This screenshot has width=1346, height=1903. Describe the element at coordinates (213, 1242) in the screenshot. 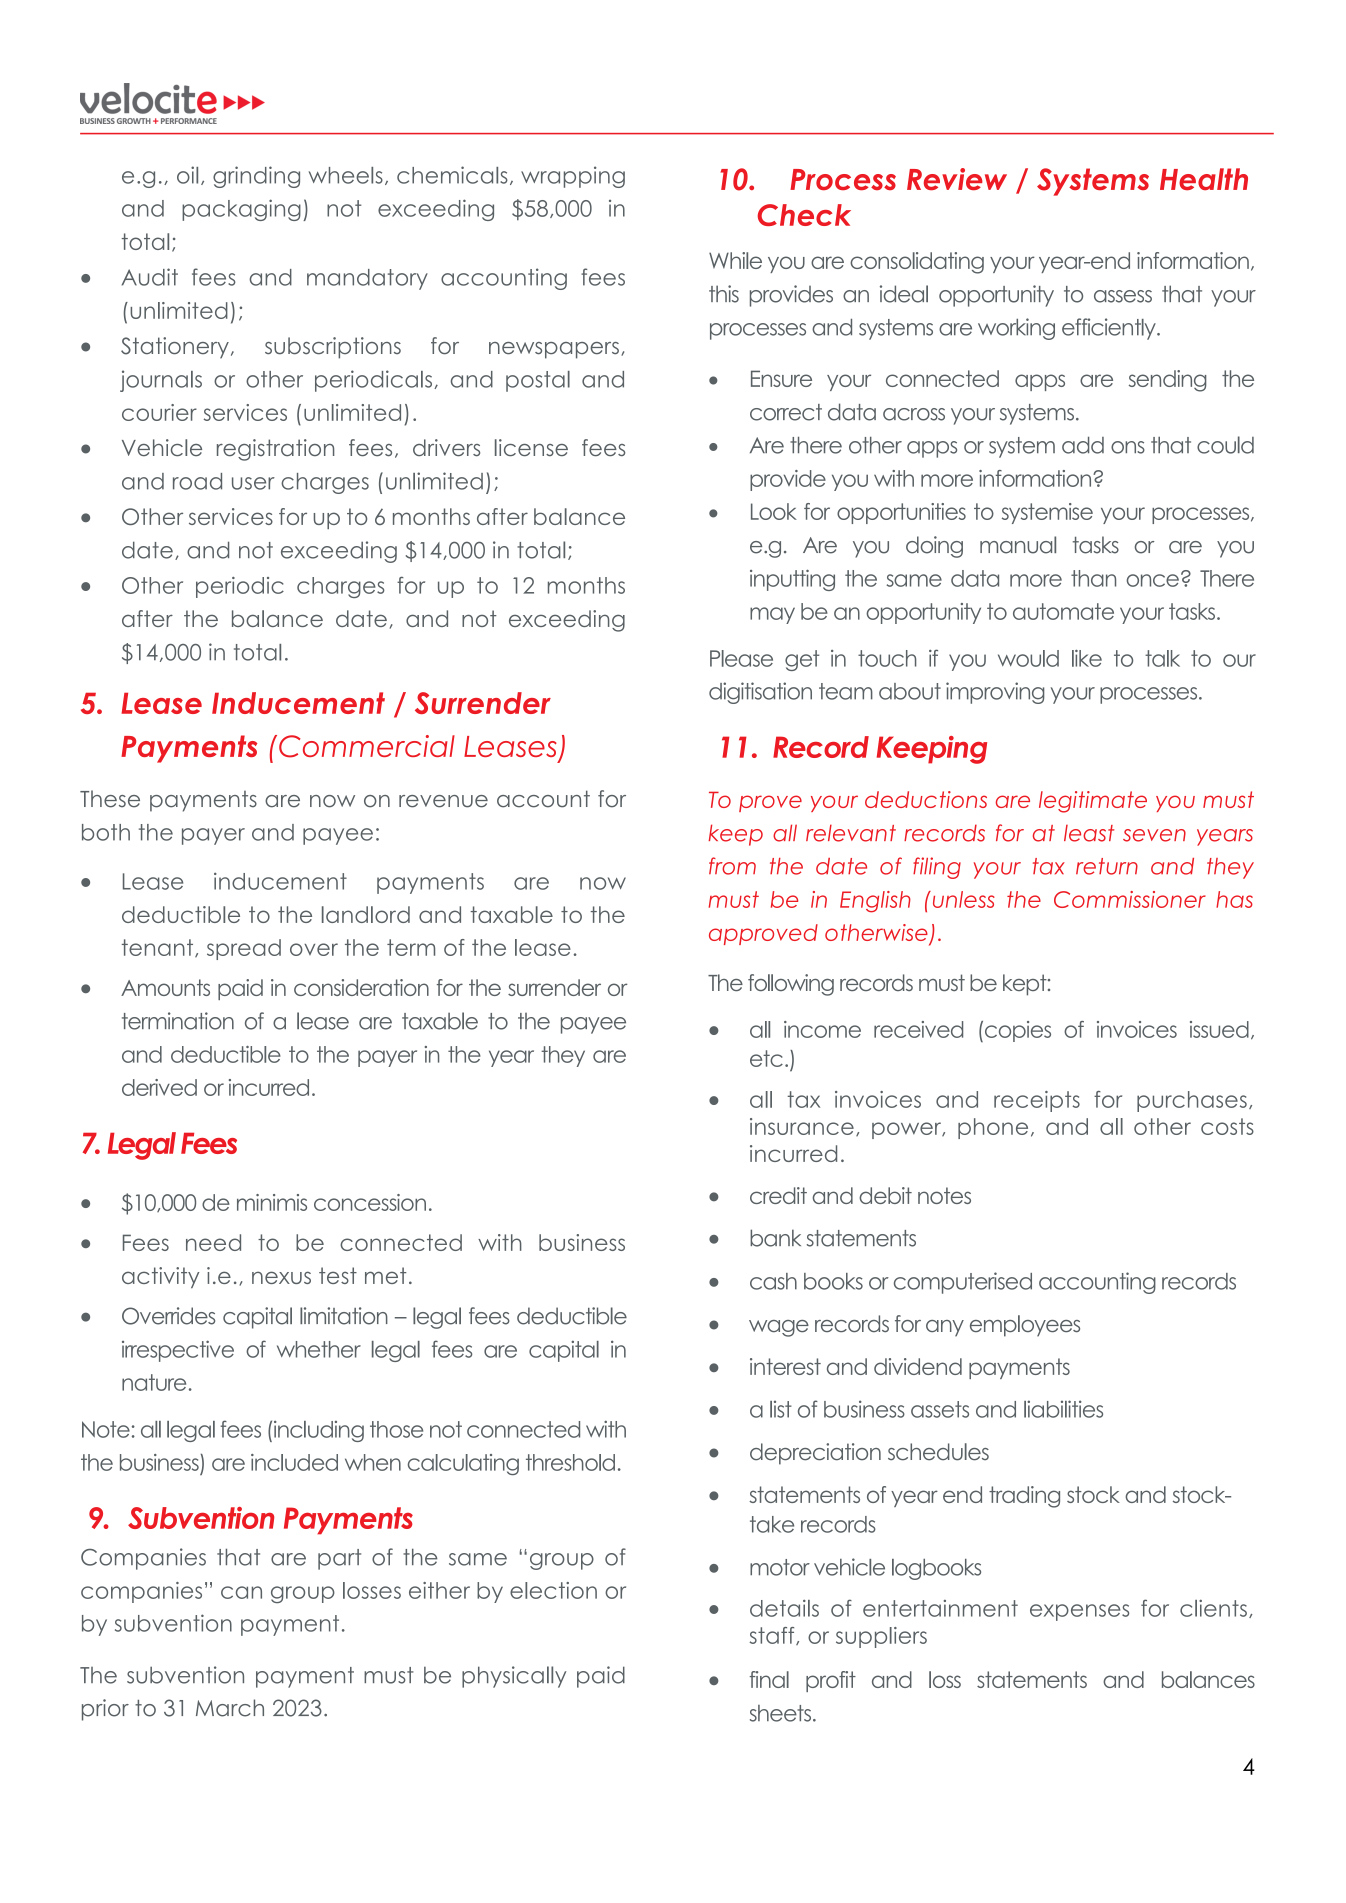

I see `need` at that location.
